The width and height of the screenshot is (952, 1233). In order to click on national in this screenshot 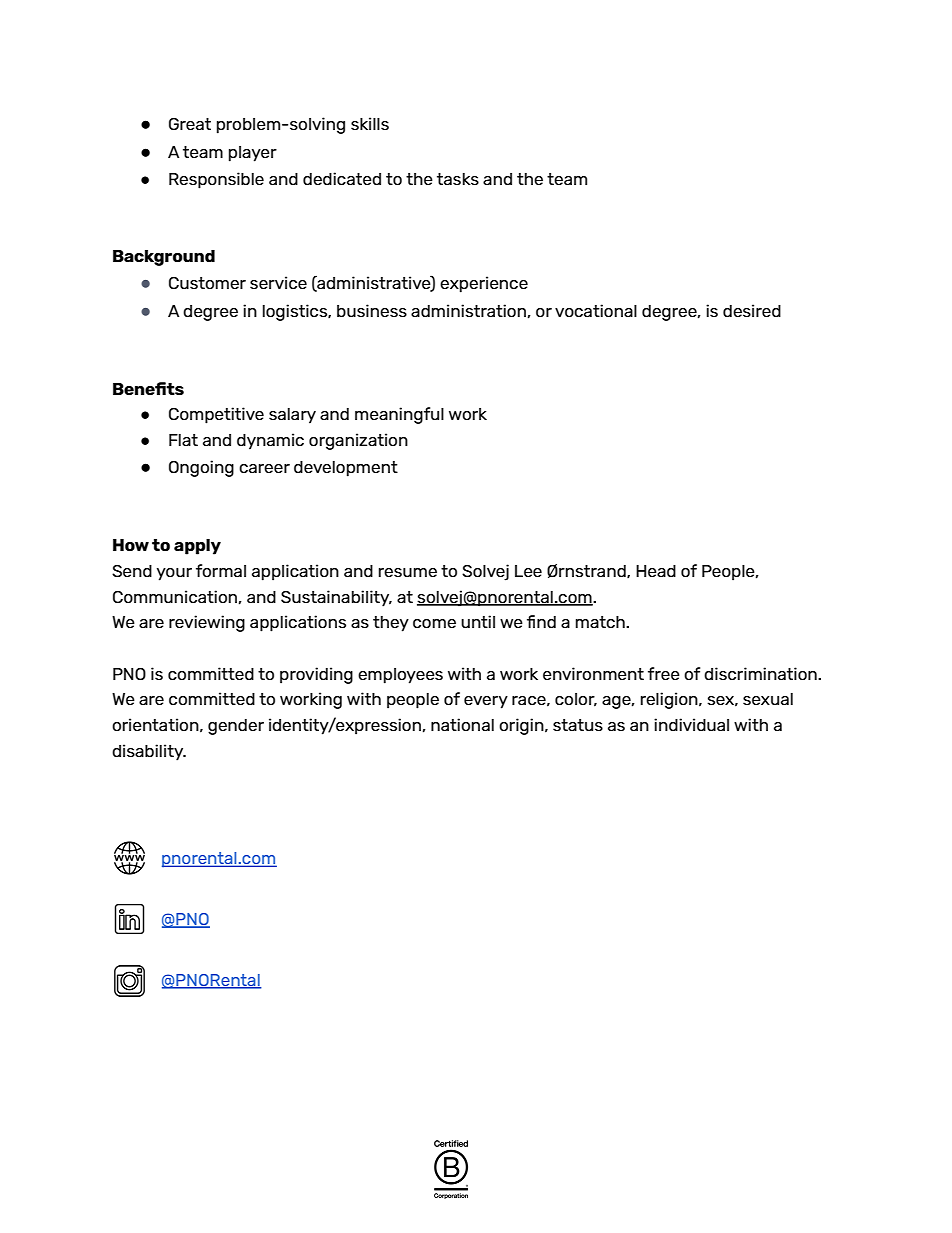, I will do `click(462, 724)`.
